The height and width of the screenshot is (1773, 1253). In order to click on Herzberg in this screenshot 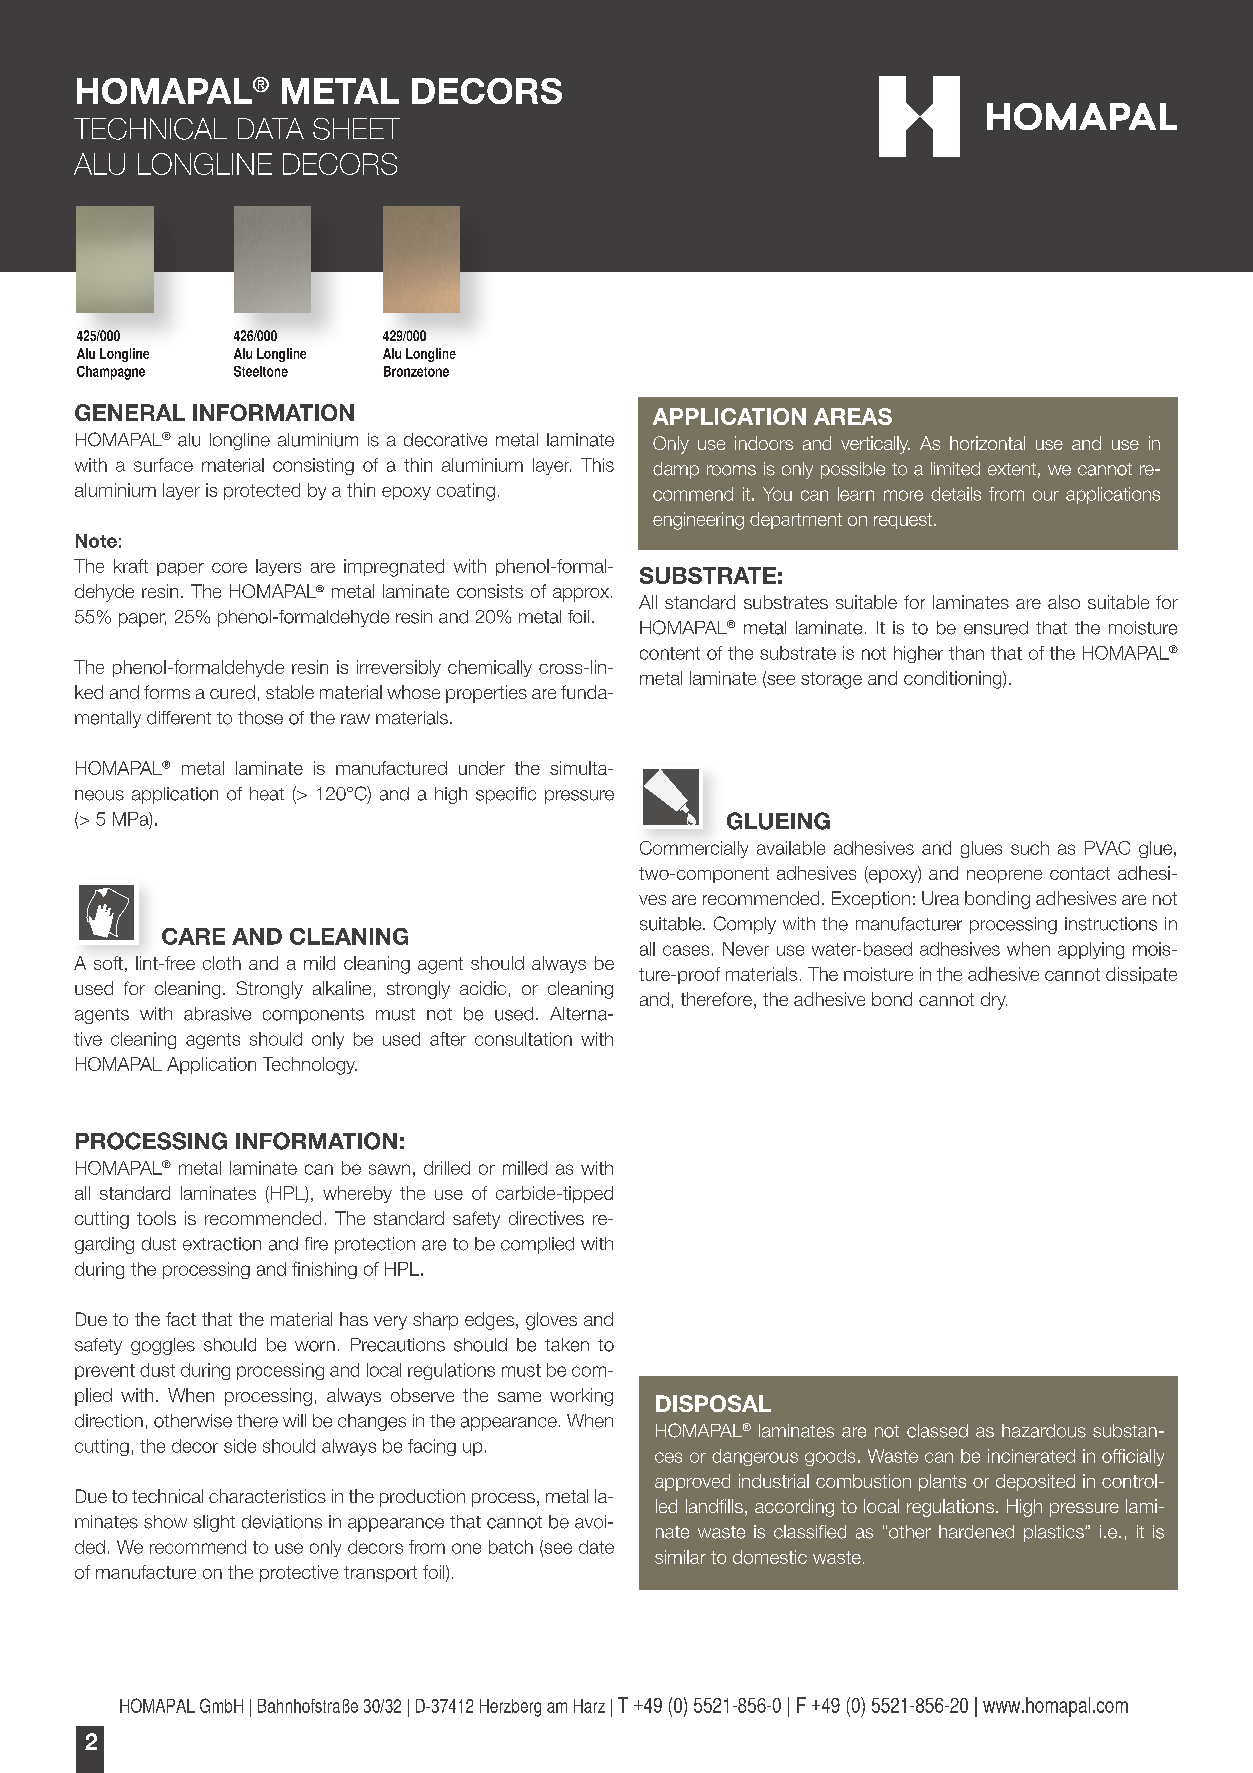, I will do `click(510, 1708)`.
